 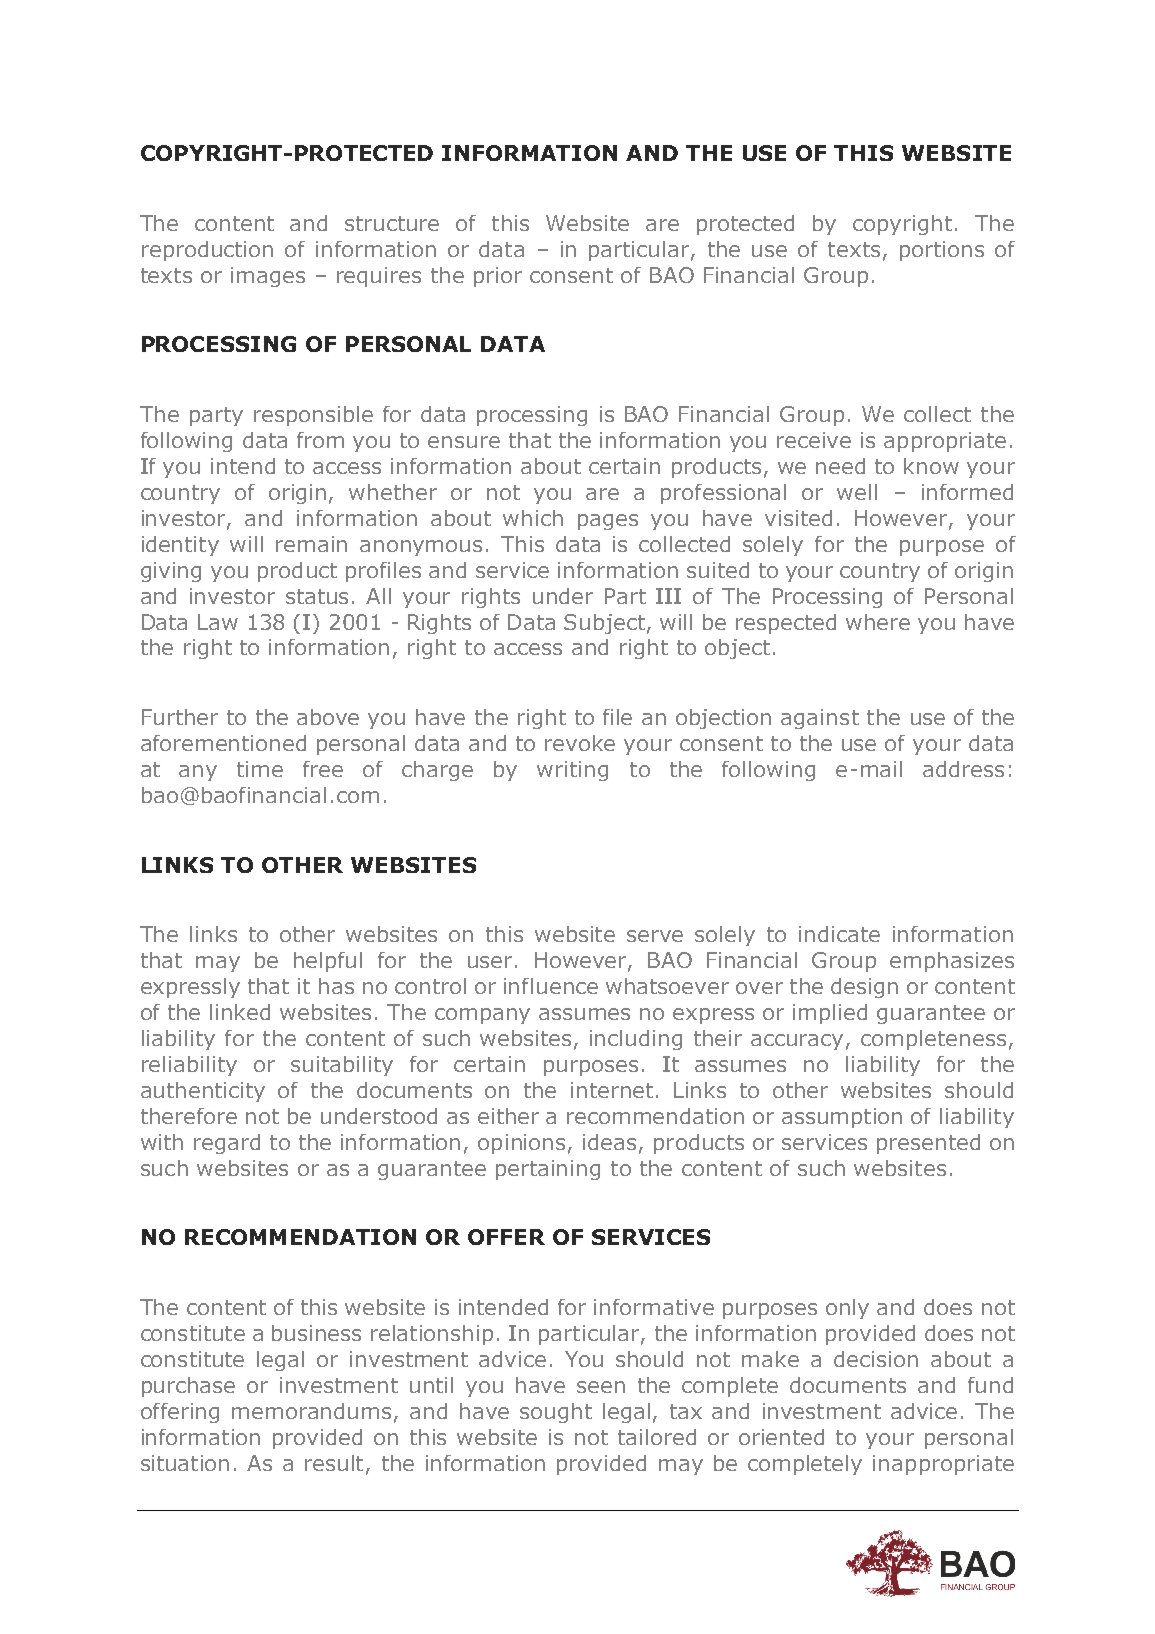 I want to click on well, so click(x=857, y=492).
